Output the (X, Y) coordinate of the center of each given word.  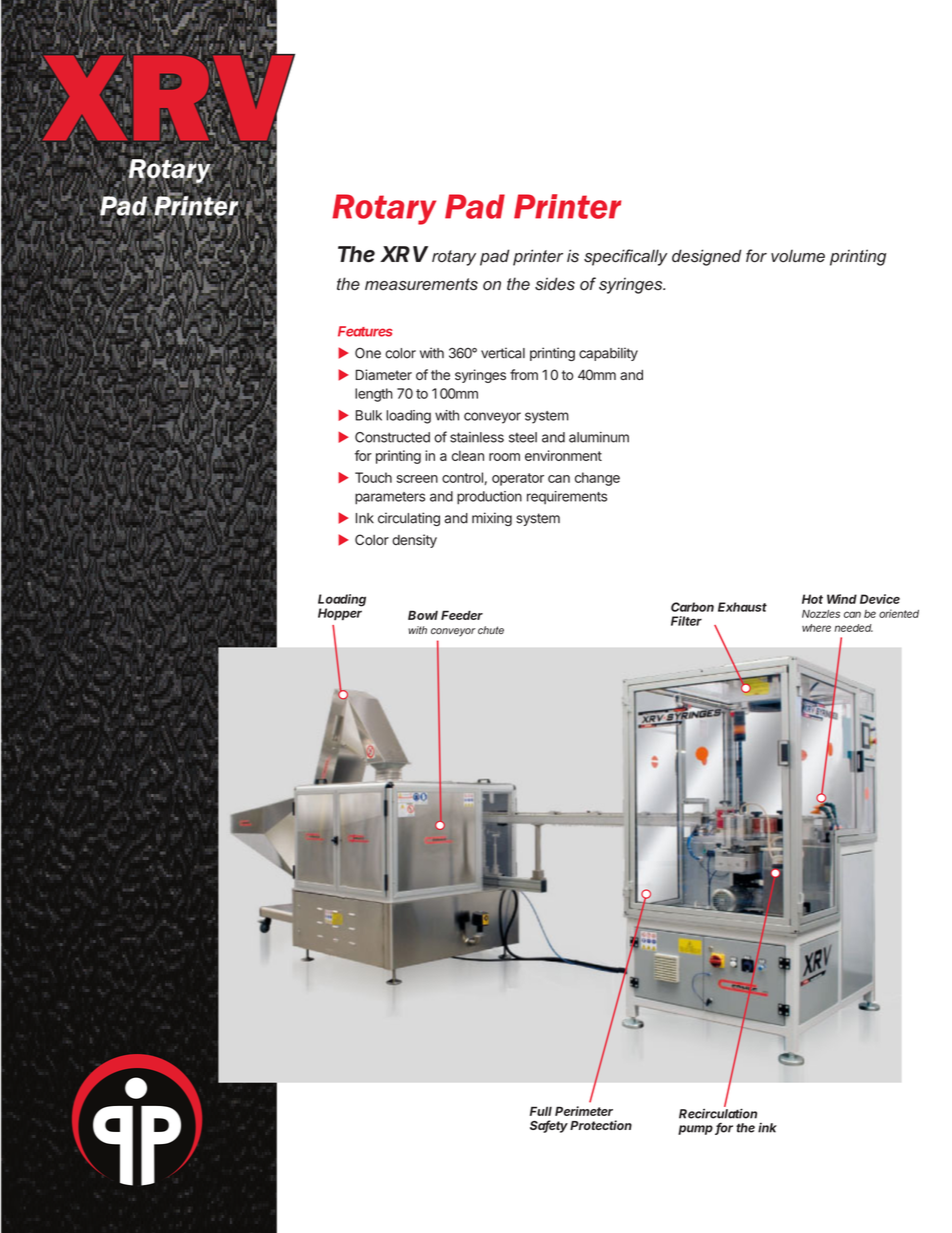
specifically (625, 257)
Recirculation (718, 1113)
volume (798, 256)
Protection (601, 1125)
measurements (421, 284)
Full (541, 1111)
